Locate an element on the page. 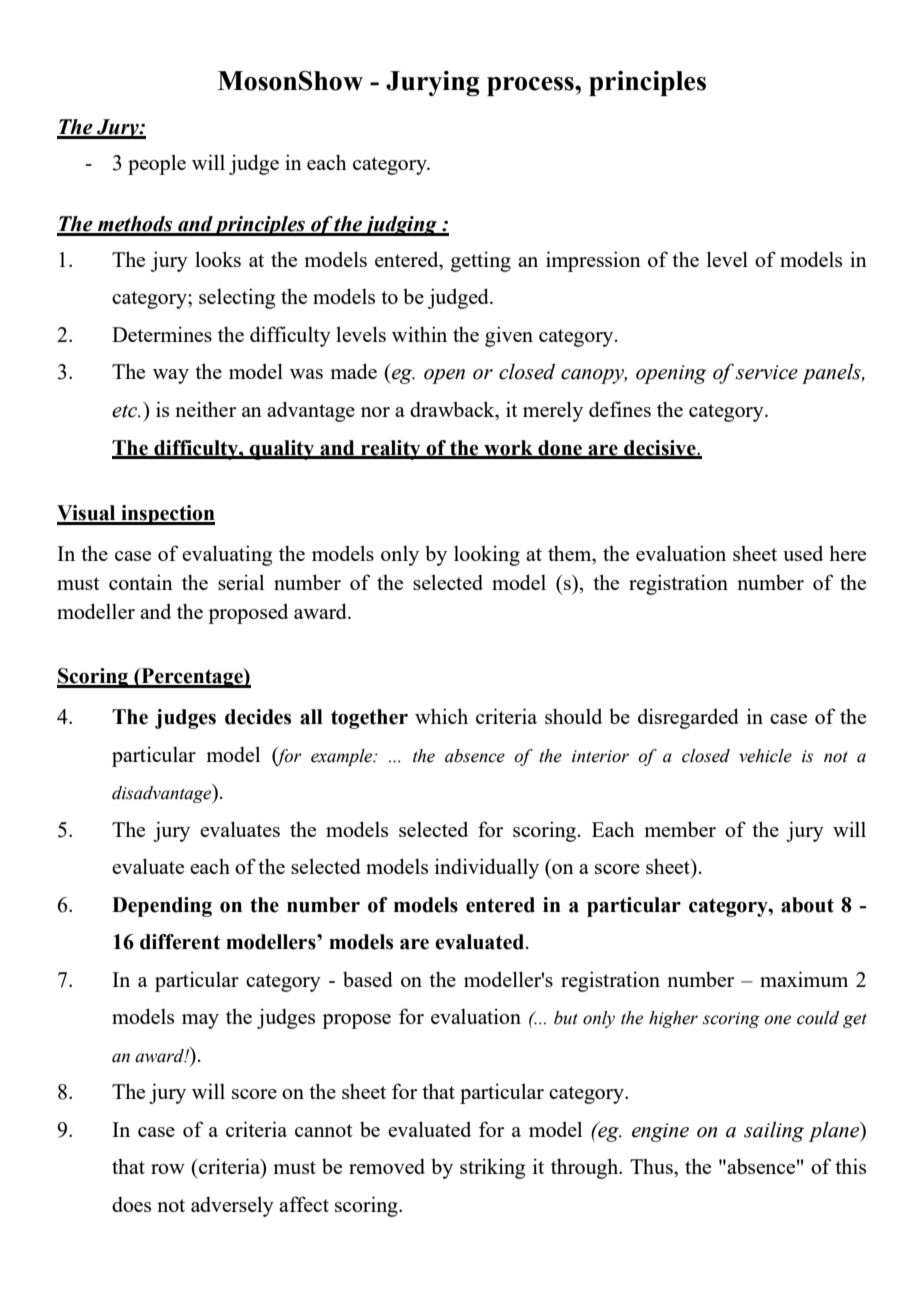 The width and height of the page is (924, 1308). different is located at coordinates (180, 942).
